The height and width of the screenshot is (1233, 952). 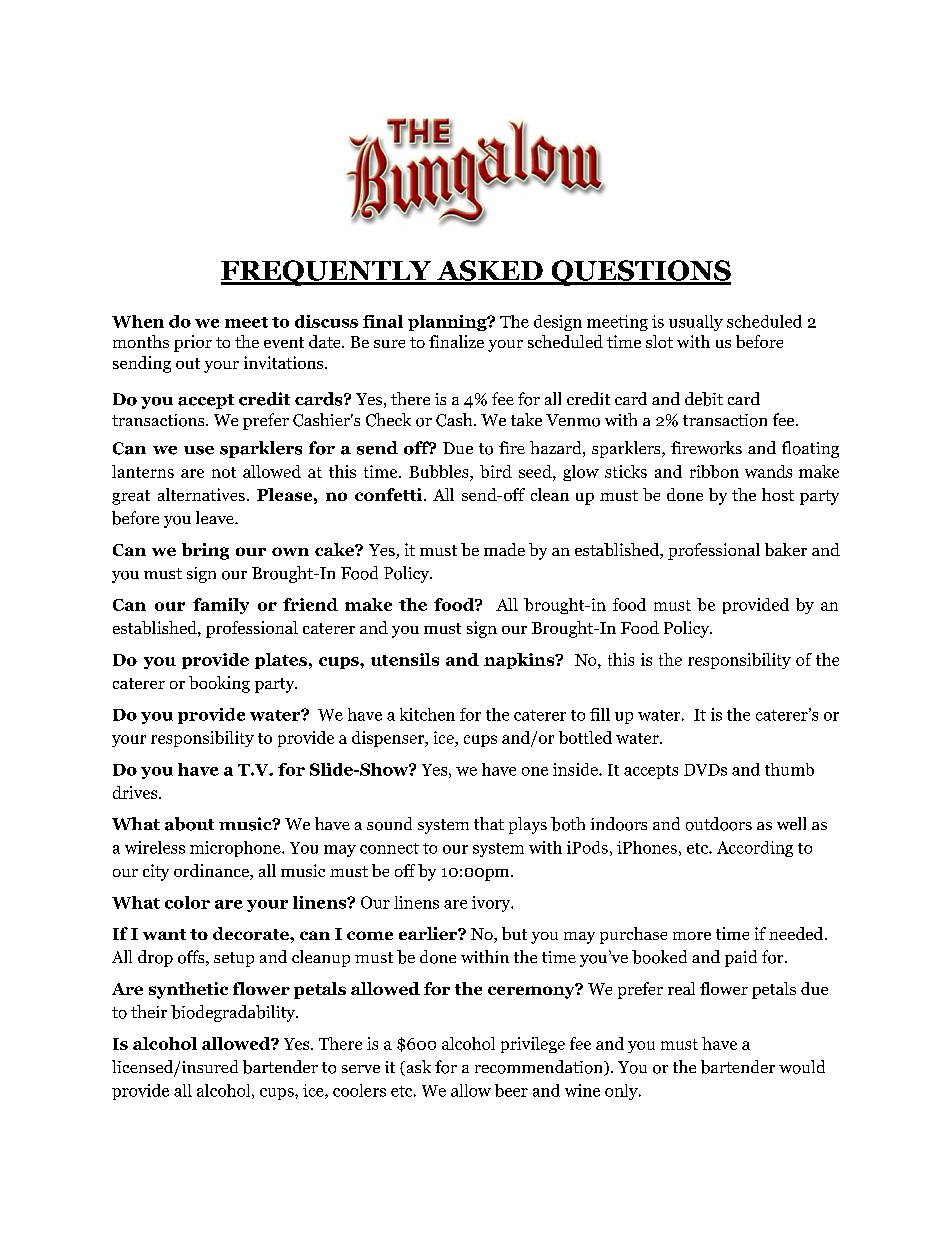 What do you see at coordinates (600, 714) in the screenshot?
I see `fill` at bounding box center [600, 714].
